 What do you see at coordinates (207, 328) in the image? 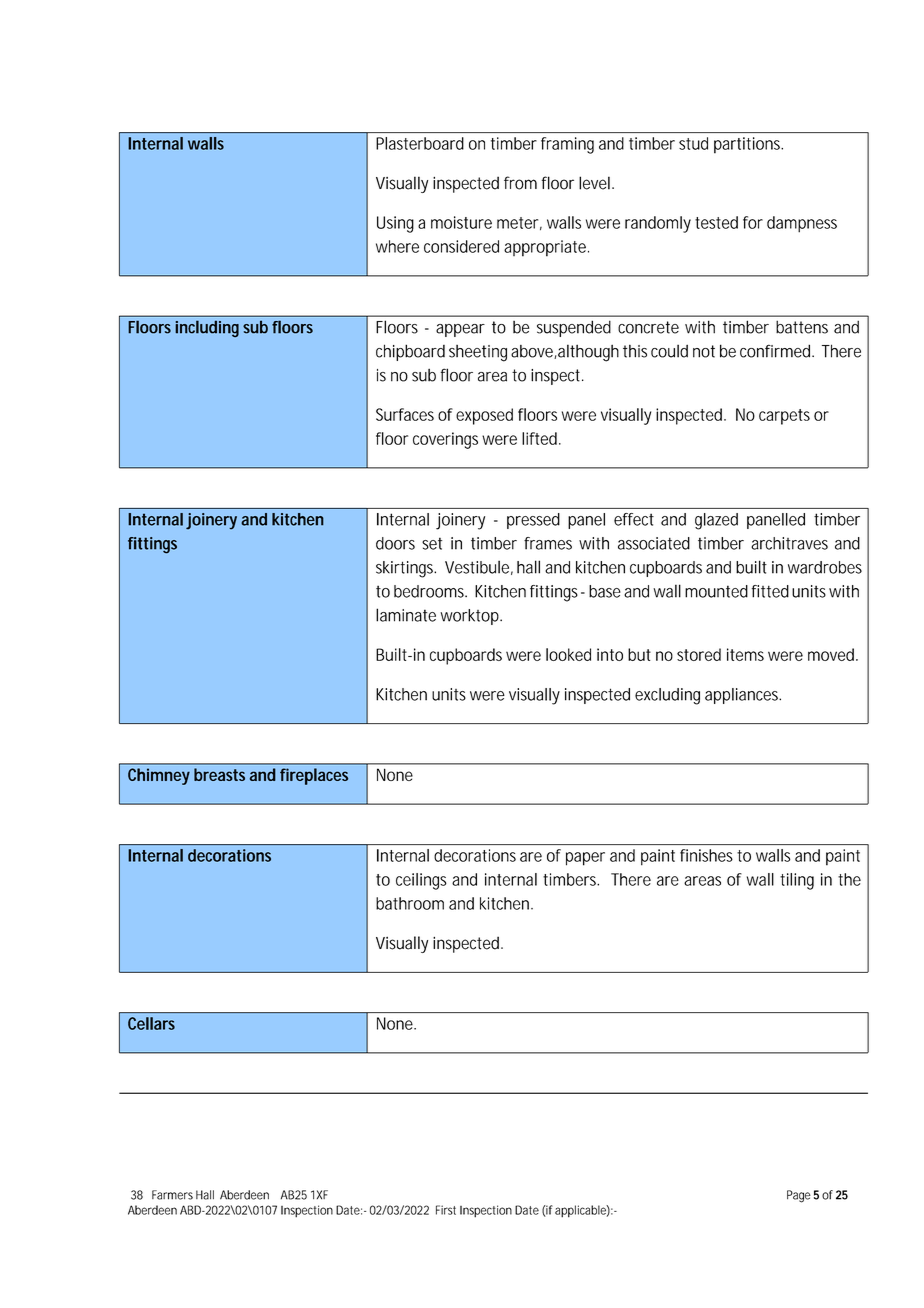
I see `including` at bounding box center [207, 328].
